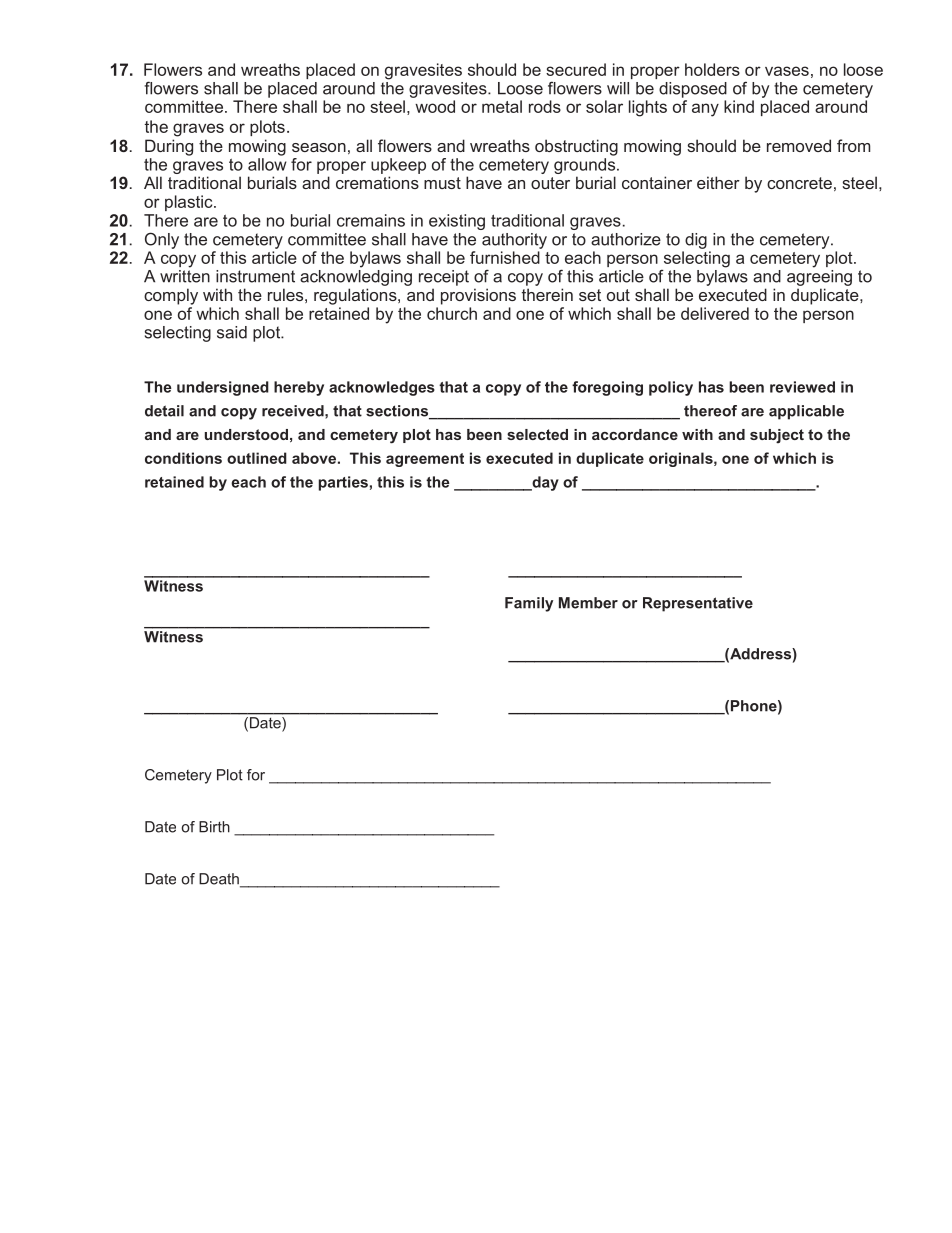  Describe the element at coordinates (529, 604) in the page. I see `Family` at that location.
